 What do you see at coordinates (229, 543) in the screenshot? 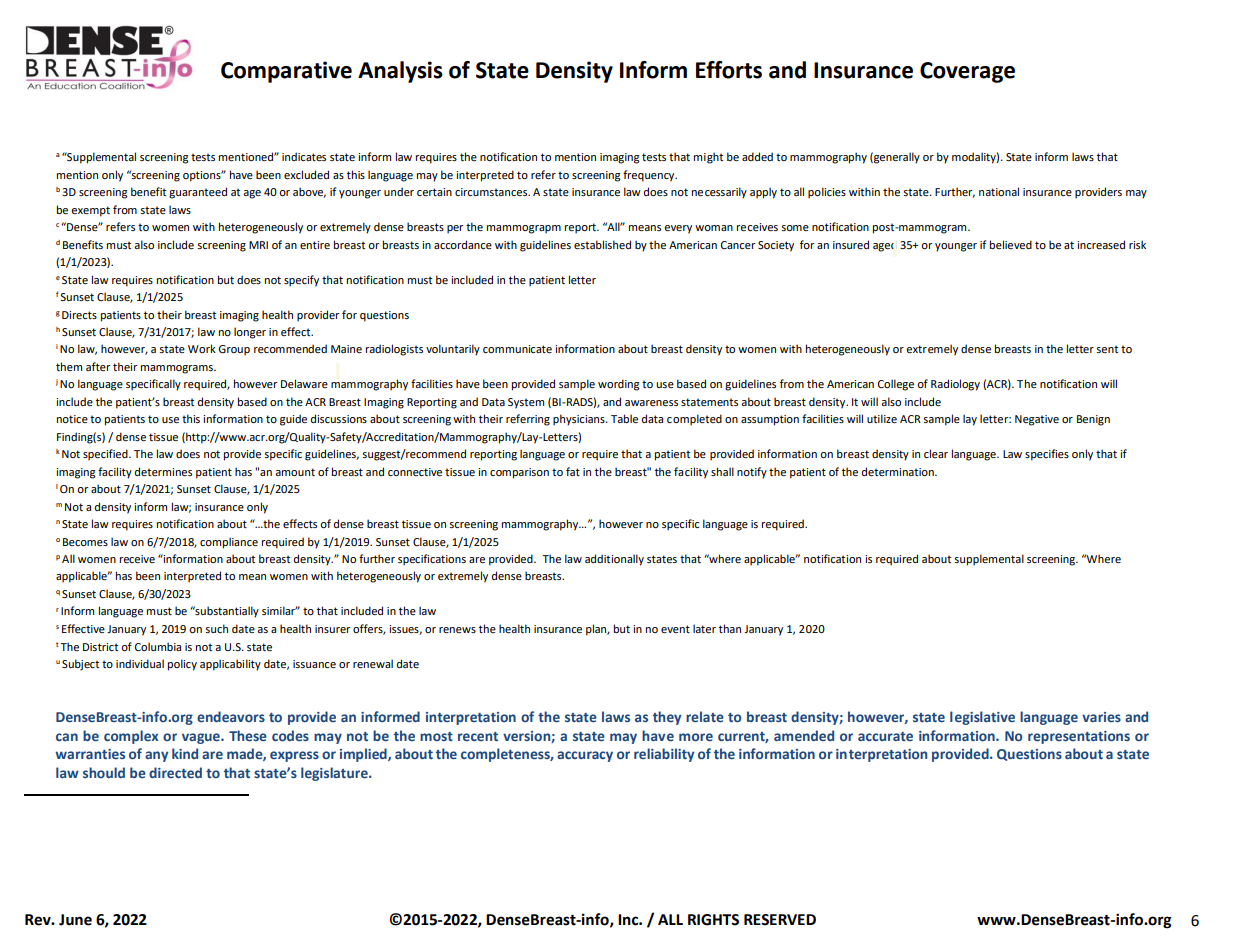
I see `compliance` at bounding box center [229, 543].
